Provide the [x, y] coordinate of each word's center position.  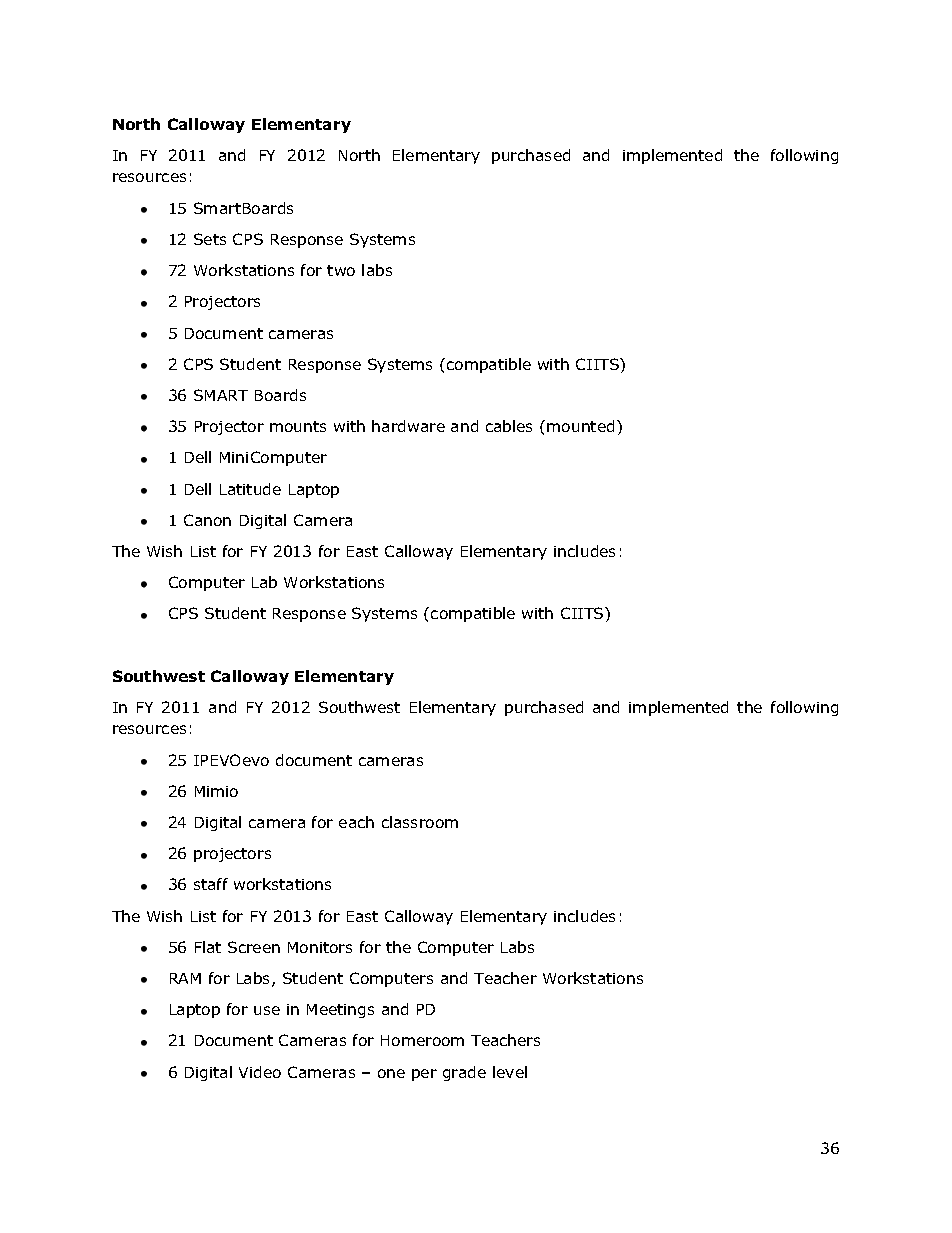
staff [211, 884]
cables [509, 426]
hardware [408, 426]
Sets [210, 239]
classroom [420, 822]
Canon [207, 520]
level [510, 1072]
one [391, 1073]
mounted [580, 426]
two [341, 270]
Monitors [320, 947]
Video [260, 1072]
